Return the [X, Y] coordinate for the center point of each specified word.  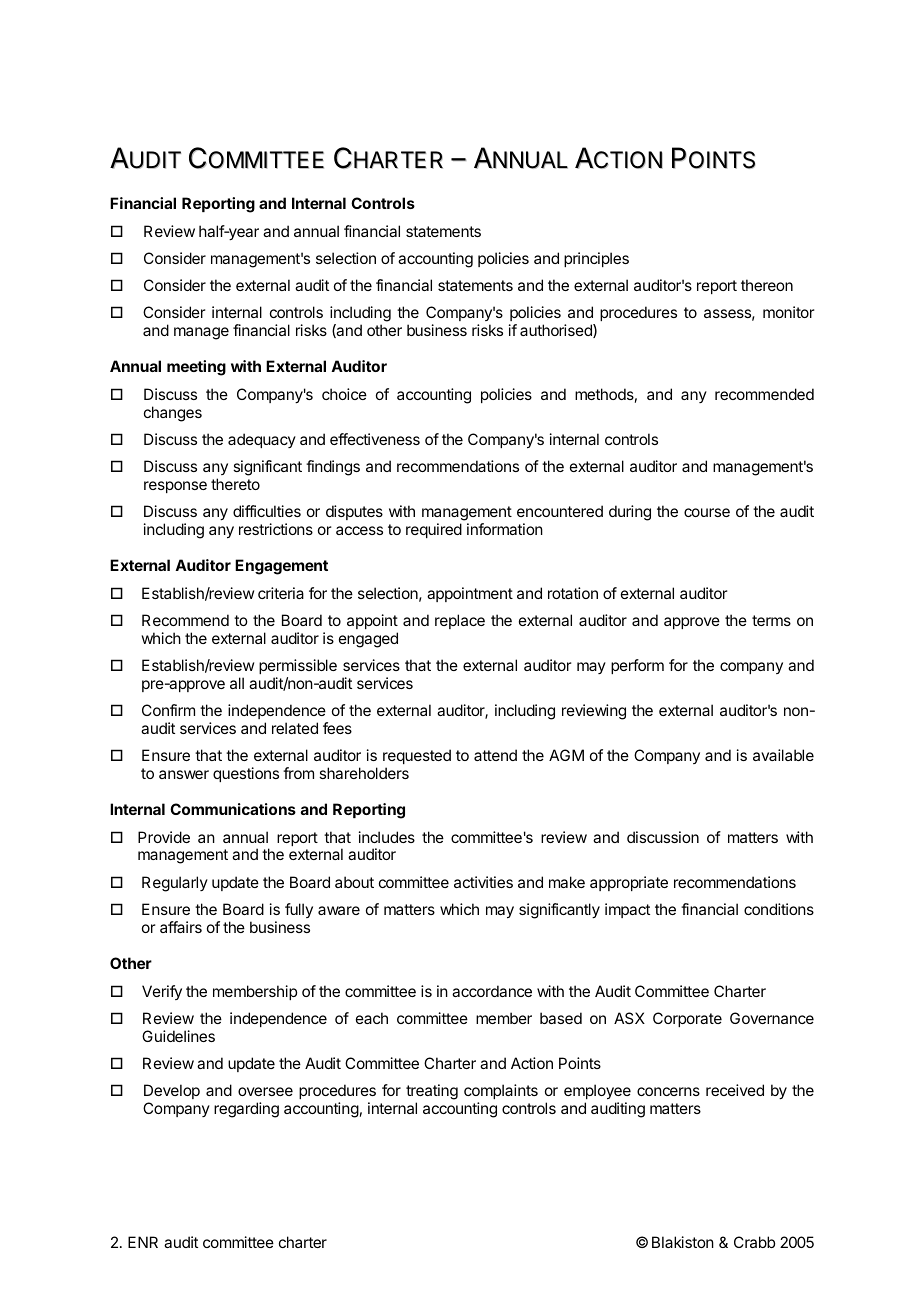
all [237, 683]
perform [637, 666]
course [707, 512]
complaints [501, 1091]
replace [460, 621]
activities [483, 882]
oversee [265, 1091]
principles [596, 259]
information [505, 529]
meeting [196, 368]
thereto [235, 484]
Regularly [175, 884]
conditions [779, 909]
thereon [767, 285]
